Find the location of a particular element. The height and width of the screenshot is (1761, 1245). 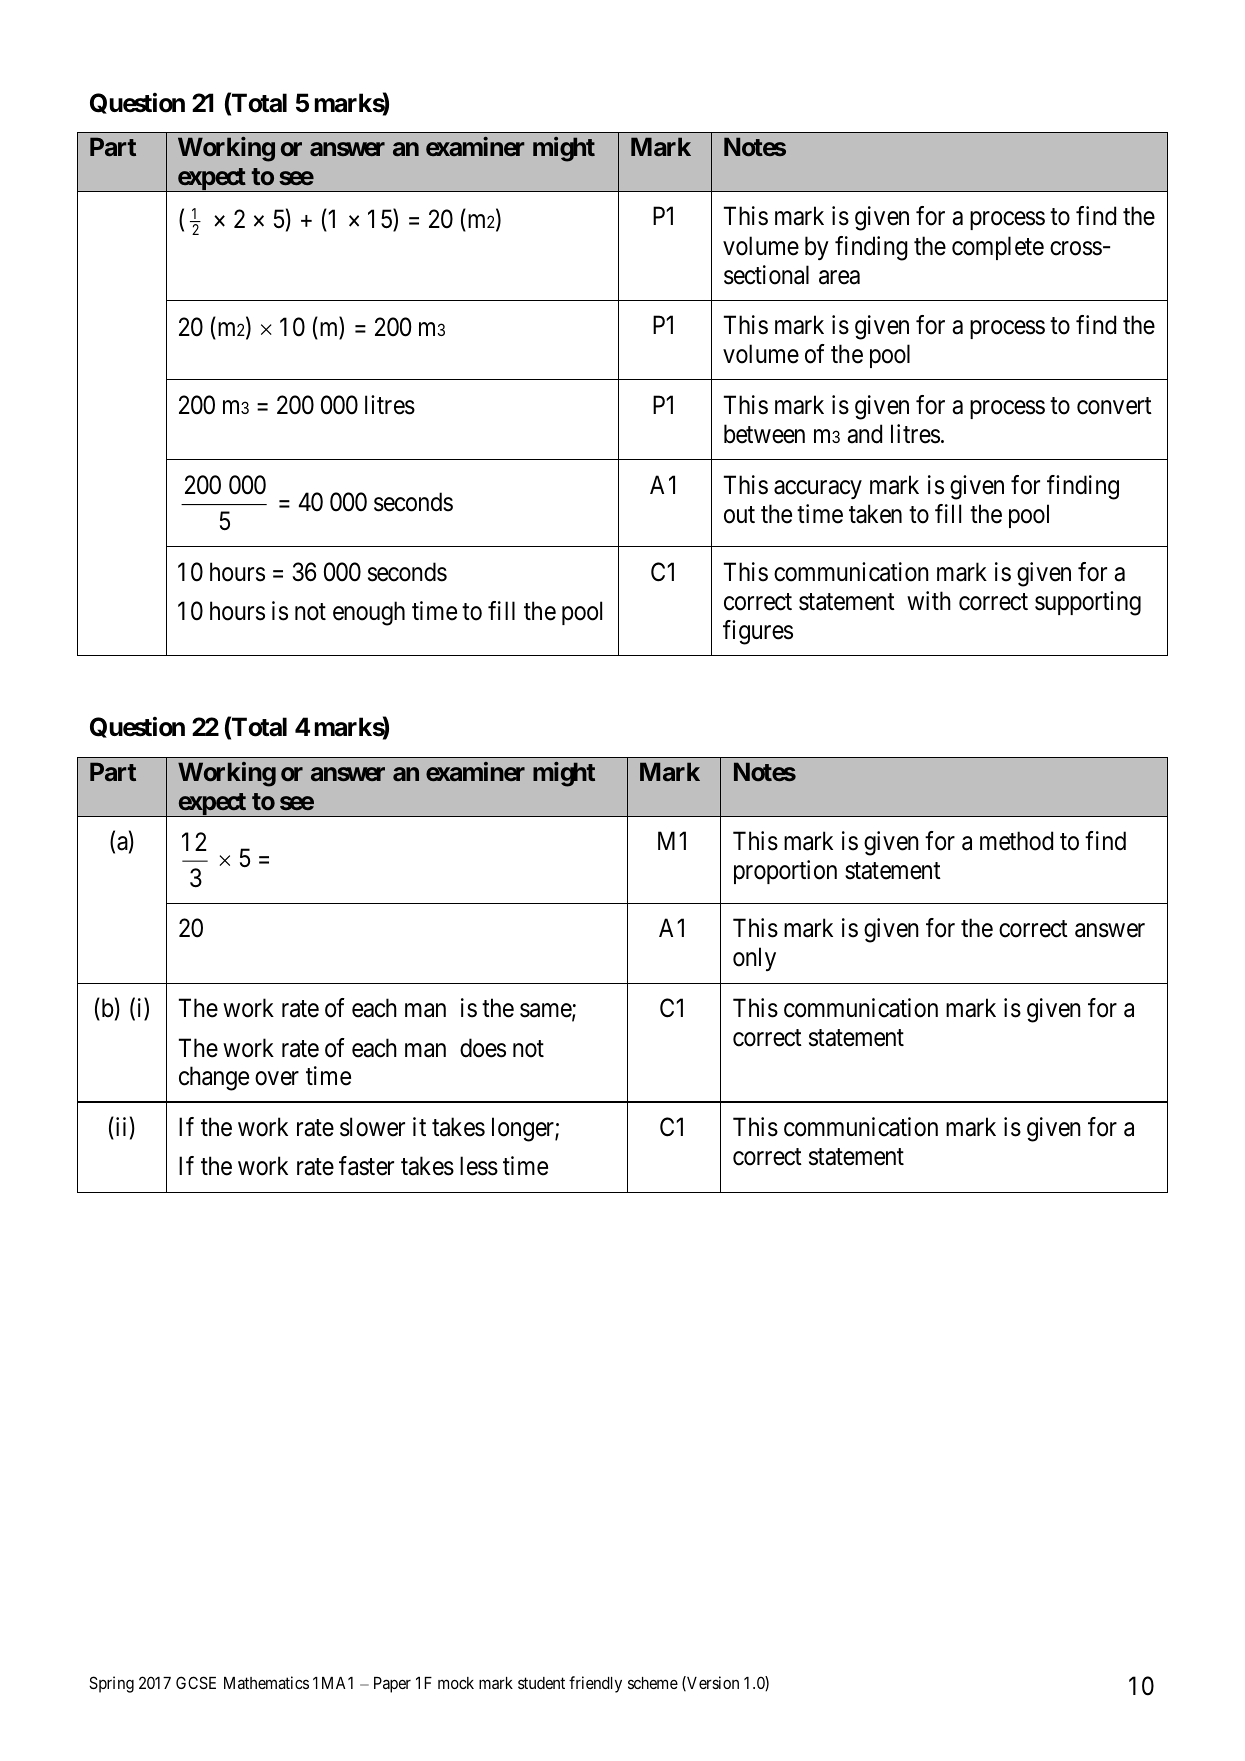

enough is located at coordinates (369, 613).
